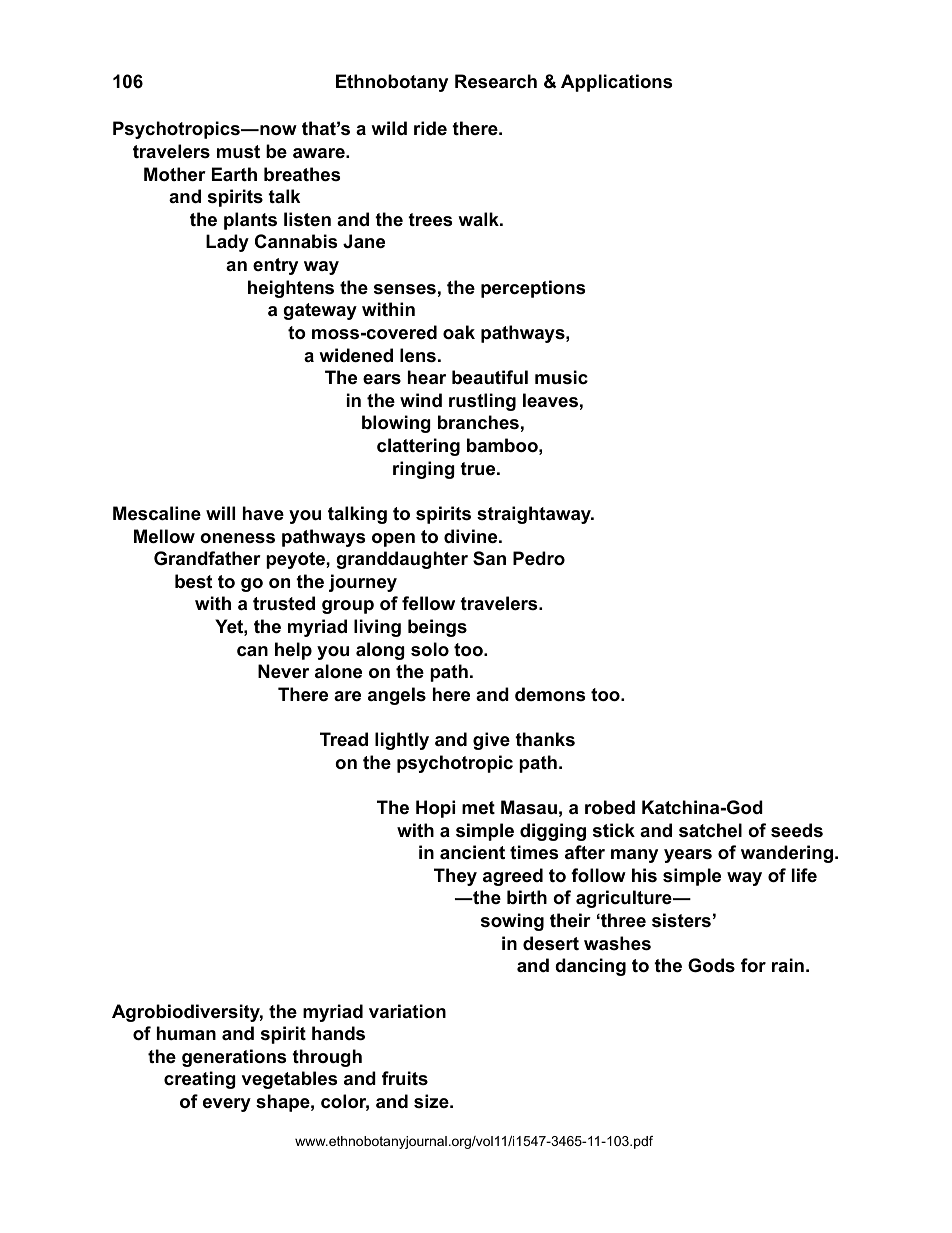  I want to click on Applications, so click(616, 83).
